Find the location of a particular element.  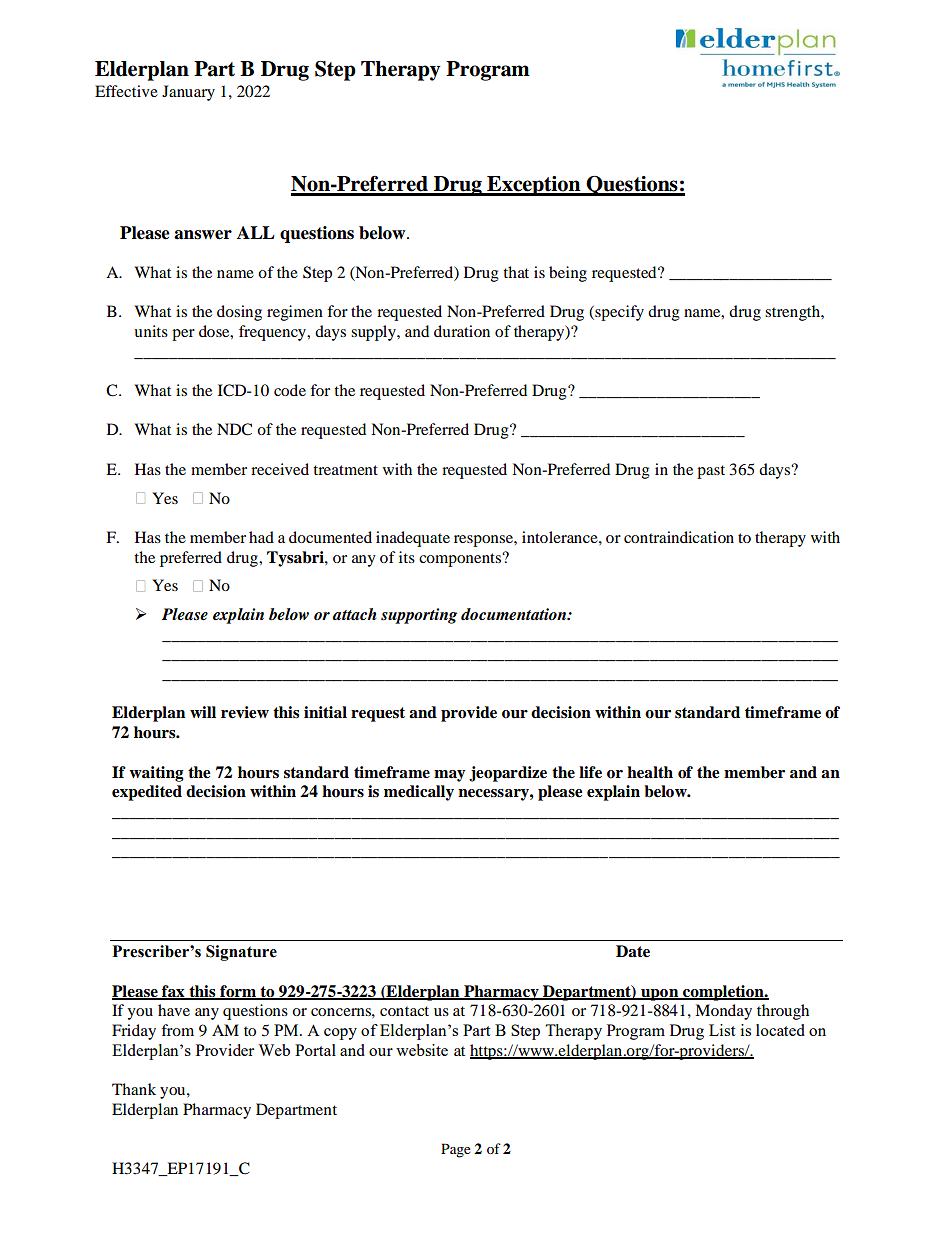

will is located at coordinates (203, 712).
